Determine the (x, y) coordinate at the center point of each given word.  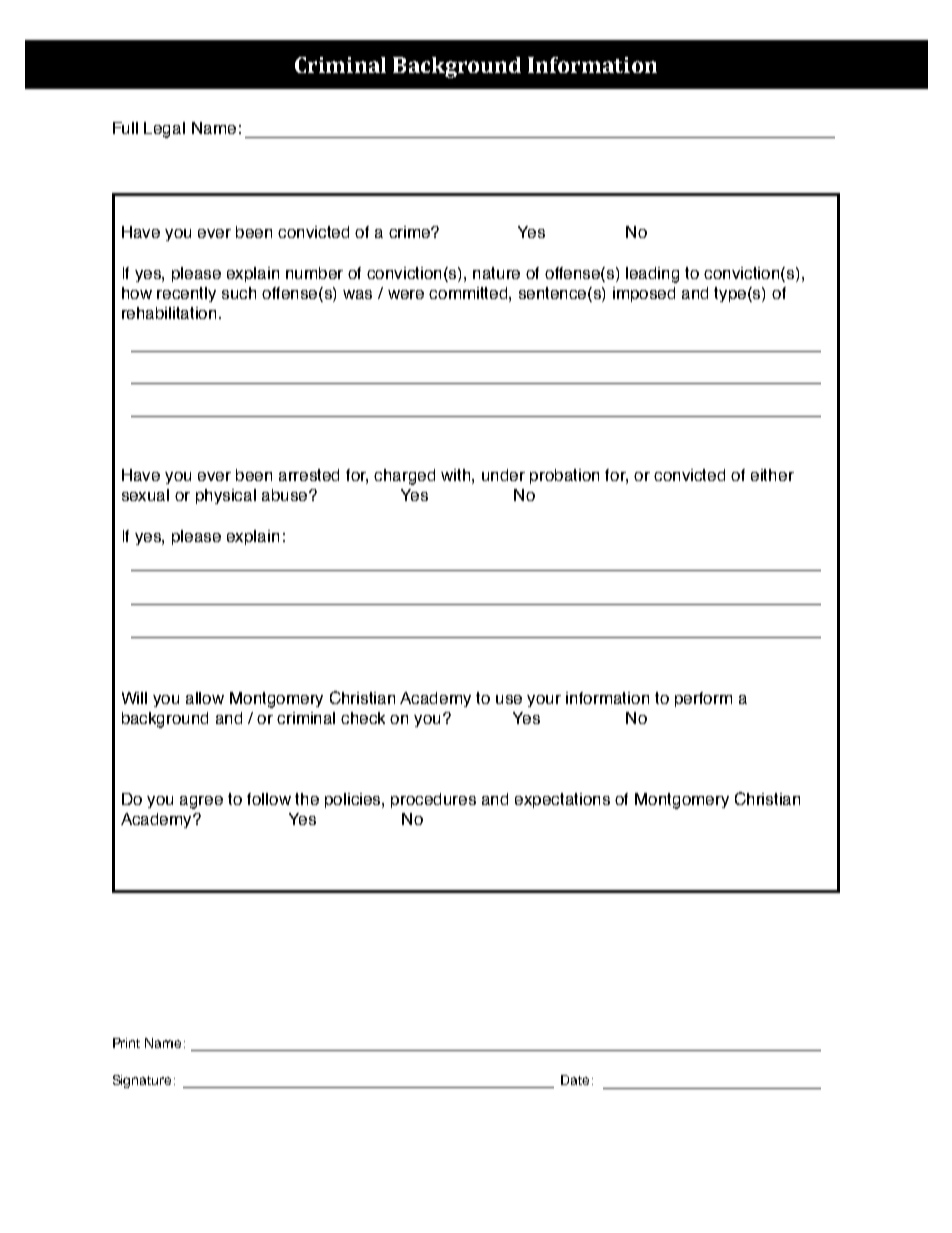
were (406, 294)
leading (652, 275)
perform (703, 699)
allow (205, 698)
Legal (164, 130)
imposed (644, 294)
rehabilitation (171, 313)
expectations (562, 800)
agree (201, 802)
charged (404, 477)
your (544, 701)
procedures (433, 800)
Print (126, 1043)
